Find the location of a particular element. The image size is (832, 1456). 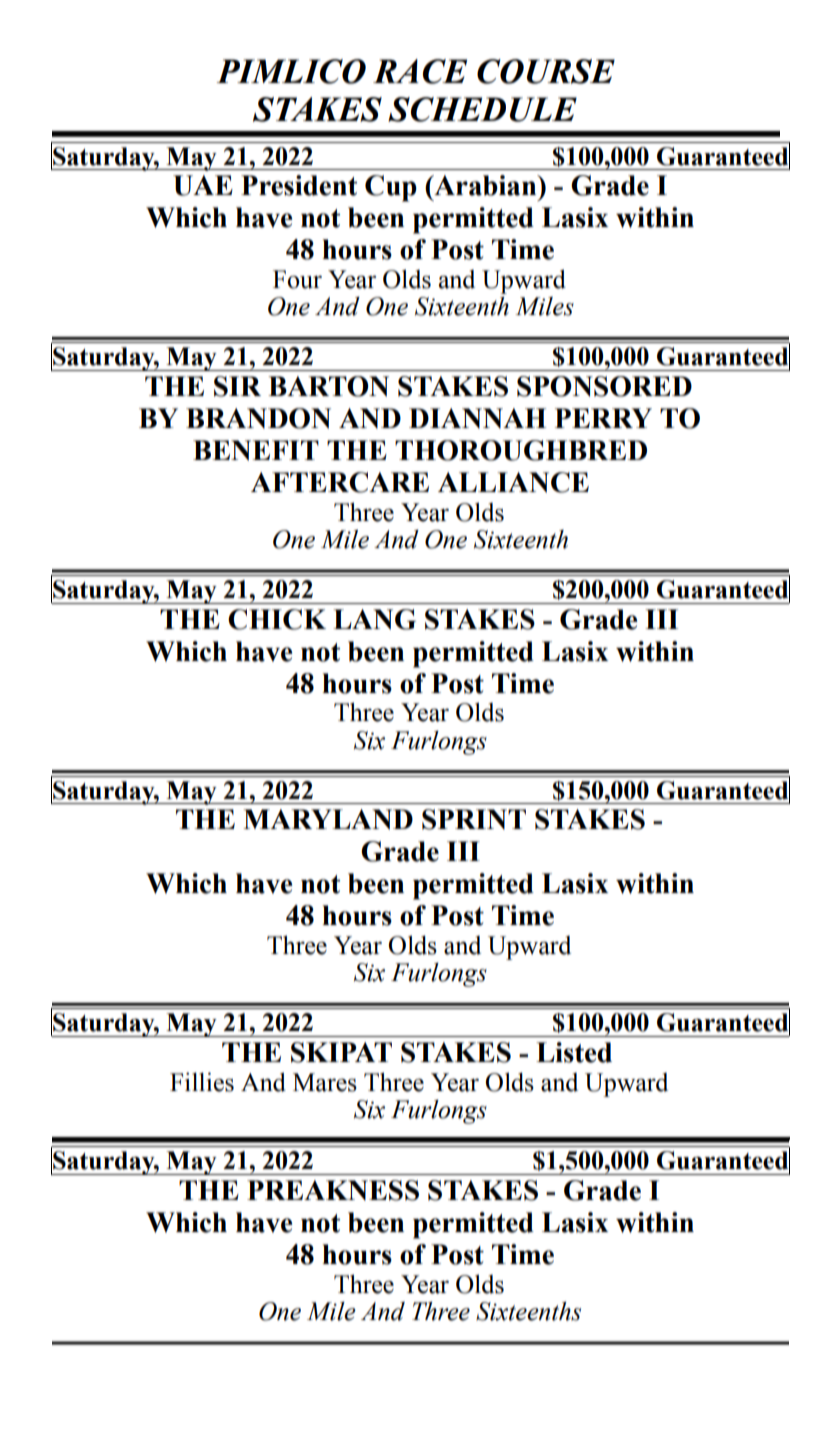

Listed is located at coordinates (574, 1052).
